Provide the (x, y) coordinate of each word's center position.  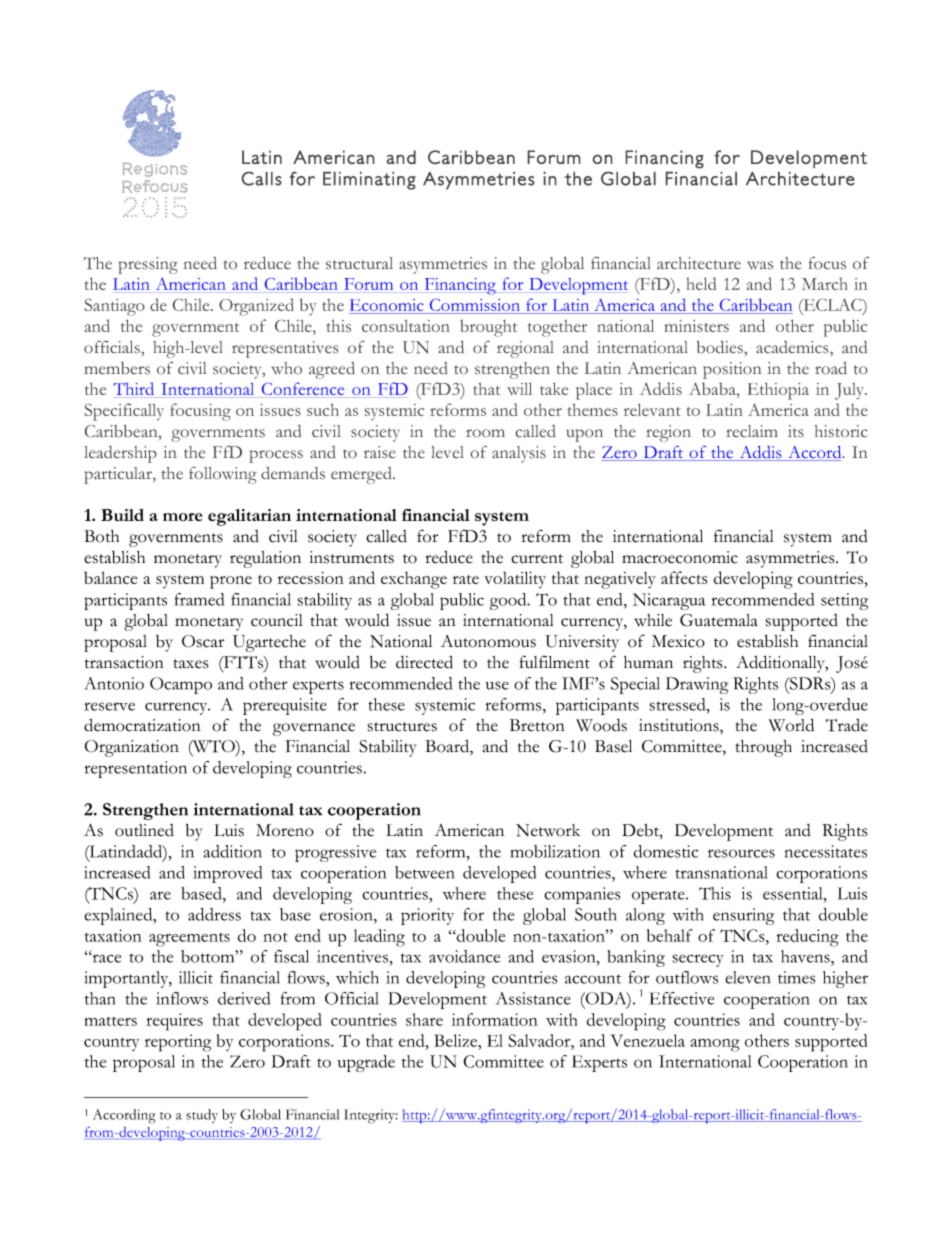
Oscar (203, 641)
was (760, 265)
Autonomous (488, 641)
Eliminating (369, 181)
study (202, 1116)
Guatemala (719, 620)
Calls (262, 179)
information (495, 1019)
